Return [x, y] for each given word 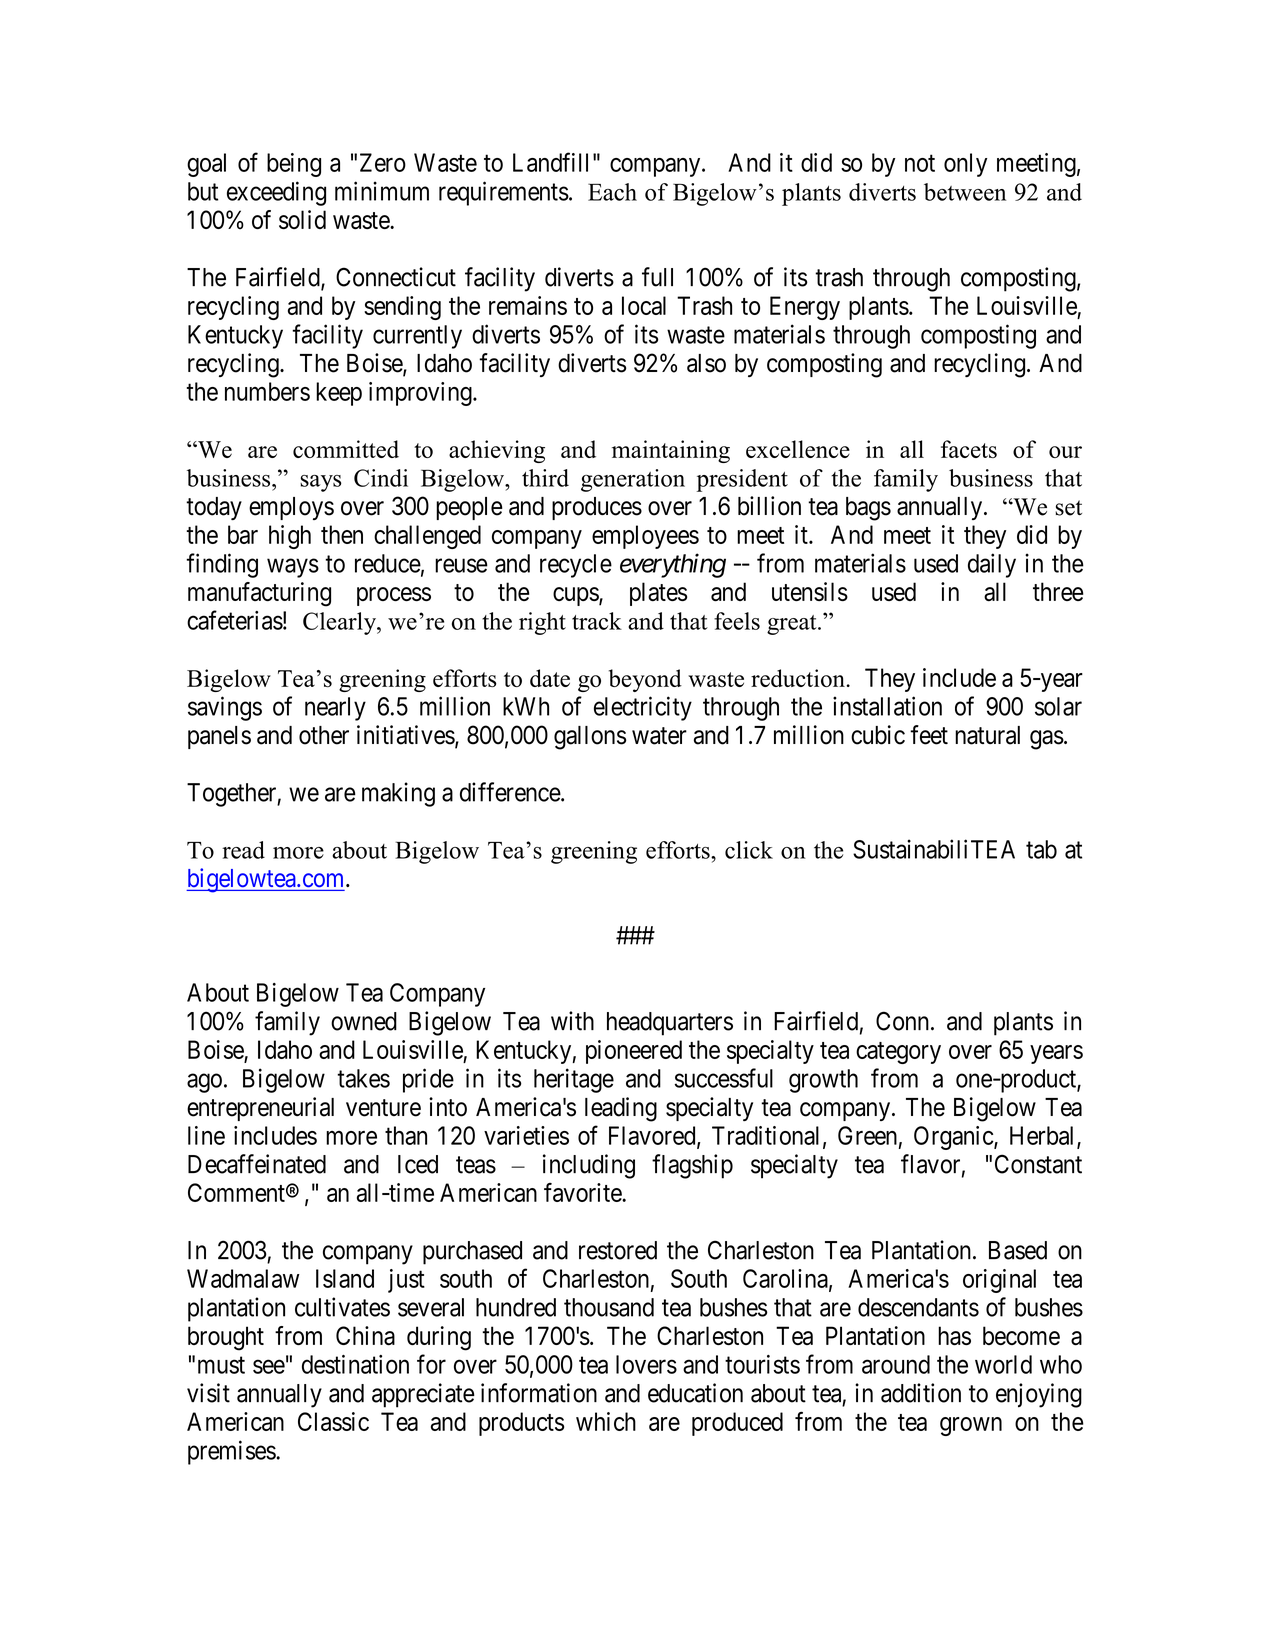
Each [612, 192]
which [606, 1421]
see [269, 1367]
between [965, 192]
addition [921, 1393]
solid [302, 219]
